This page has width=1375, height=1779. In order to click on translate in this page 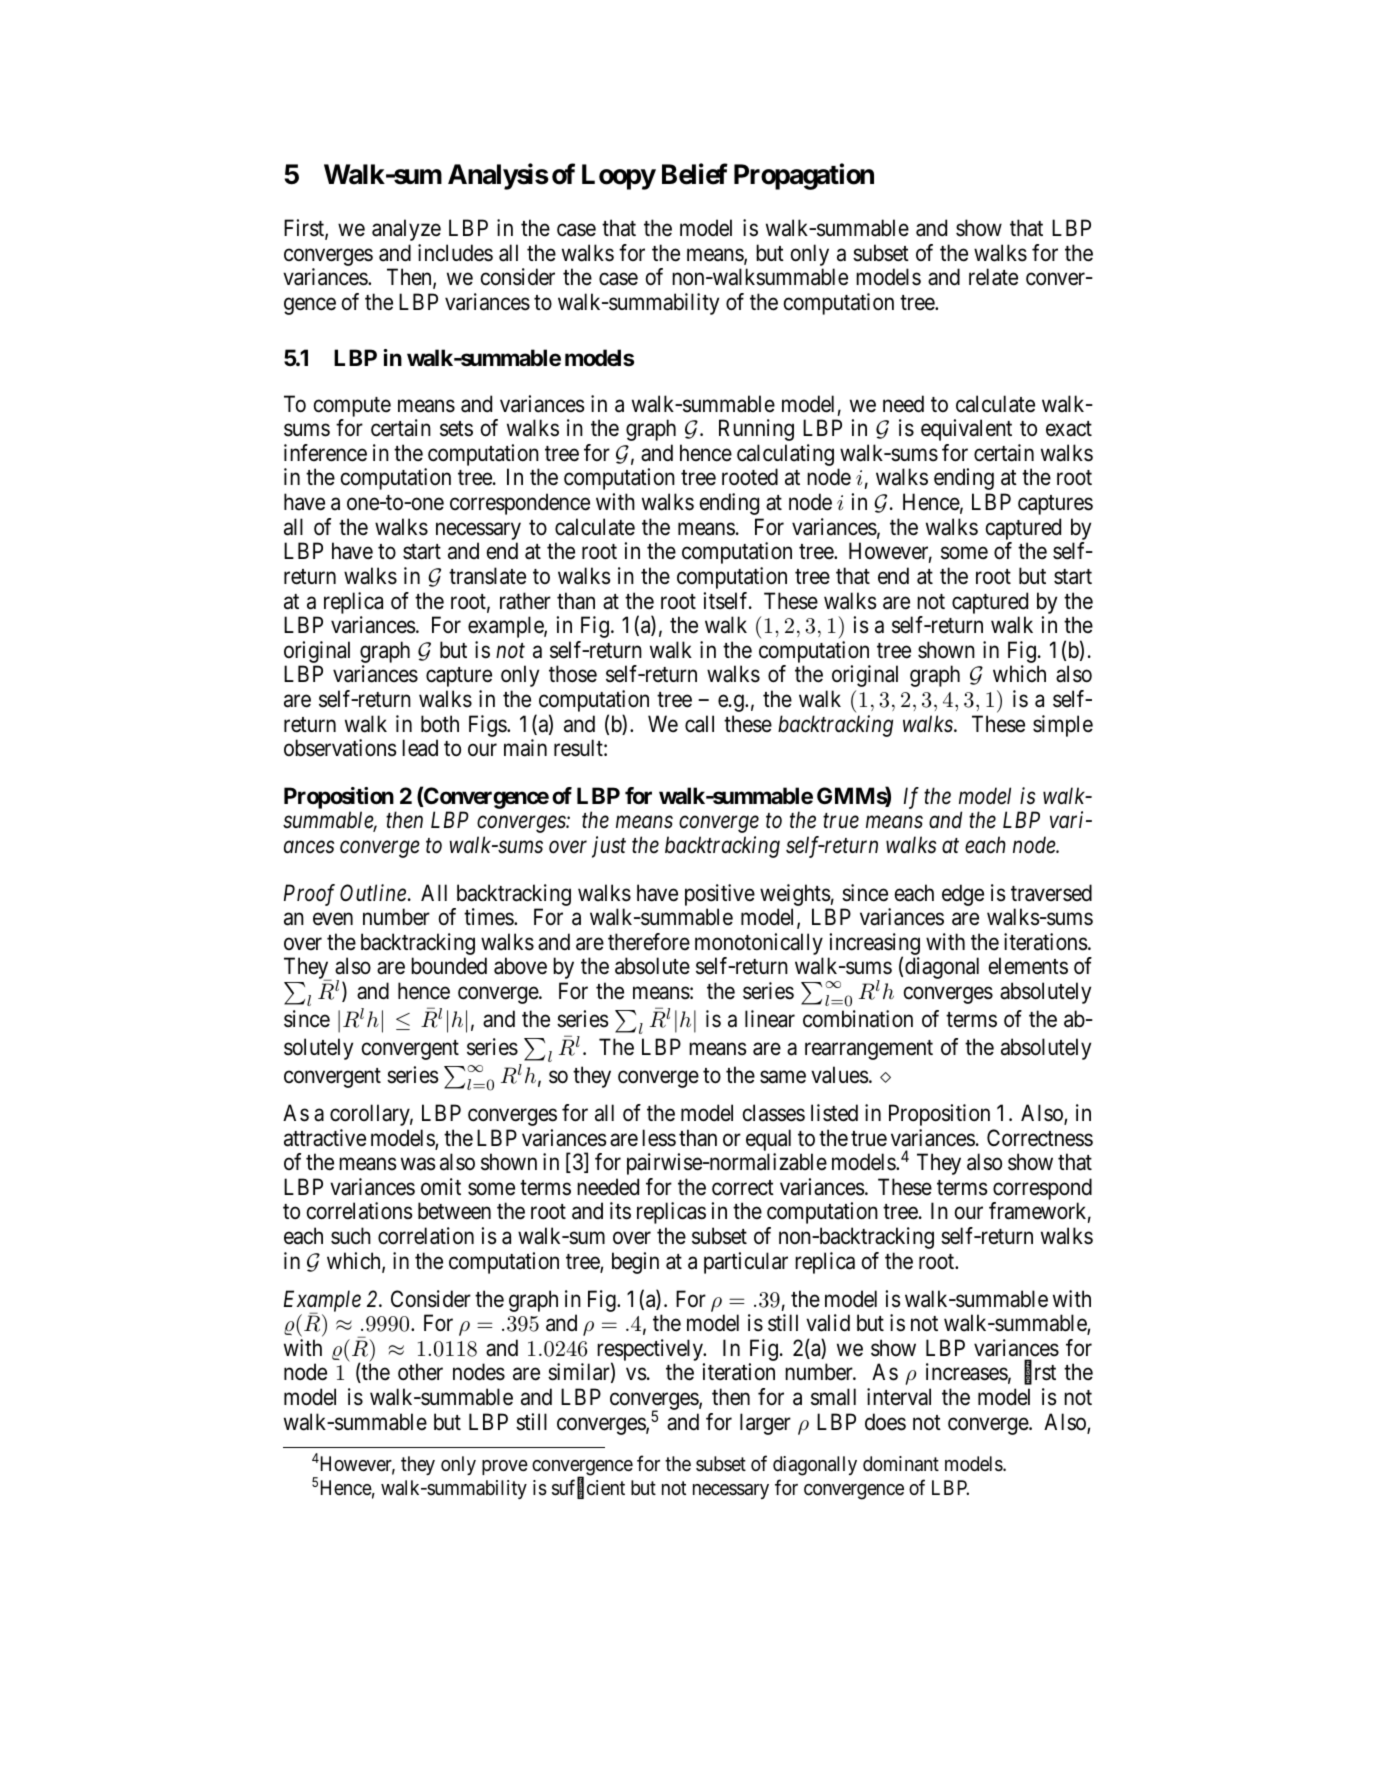, I will do `click(487, 576)`.
